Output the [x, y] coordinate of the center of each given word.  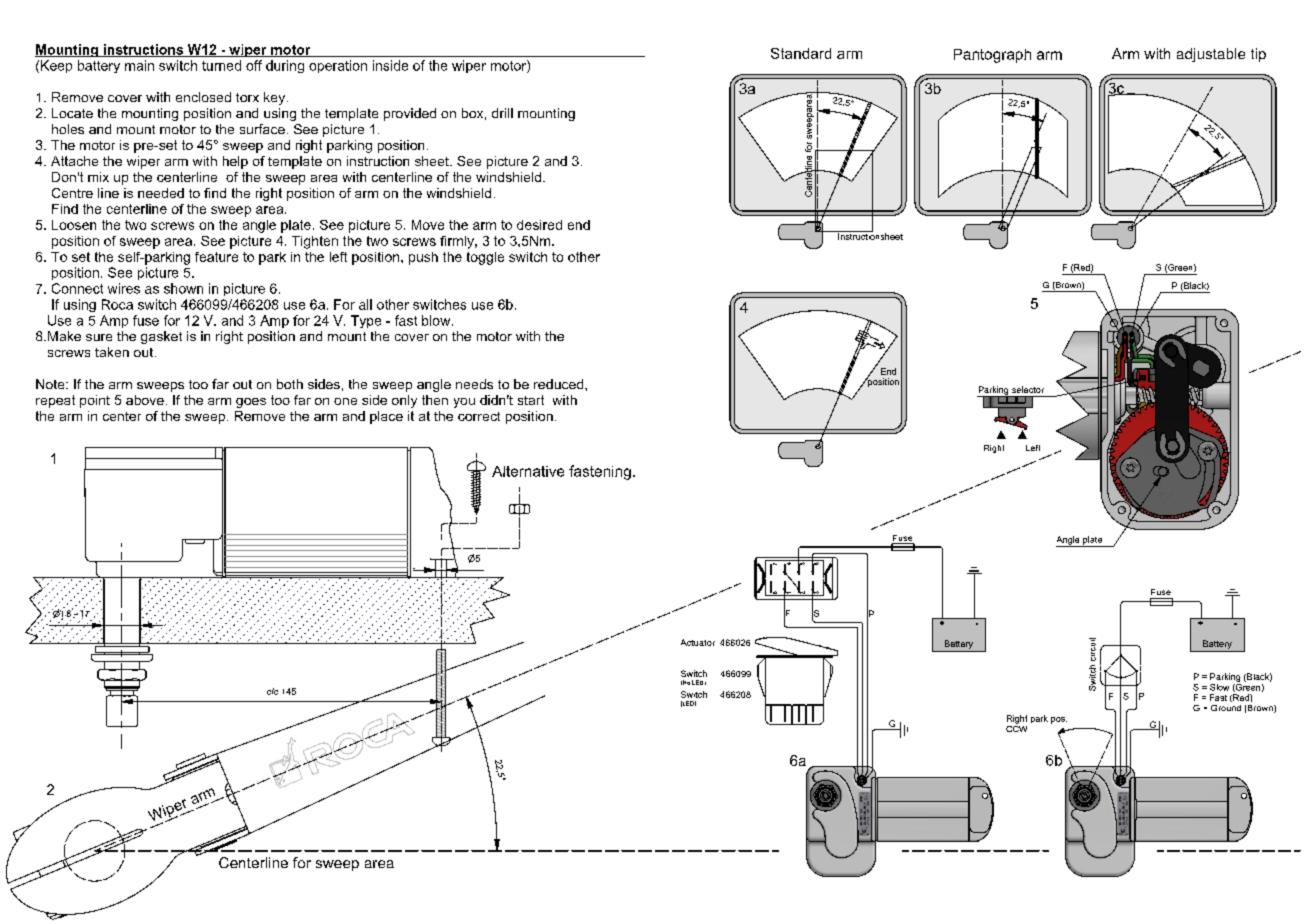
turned [221, 65]
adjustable [1211, 55]
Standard [801, 53]
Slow [1219, 687]
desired [539, 225]
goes [251, 403]
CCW [1016, 727]
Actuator [698, 642]
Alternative [528, 471]
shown [183, 288]
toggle [485, 258]
